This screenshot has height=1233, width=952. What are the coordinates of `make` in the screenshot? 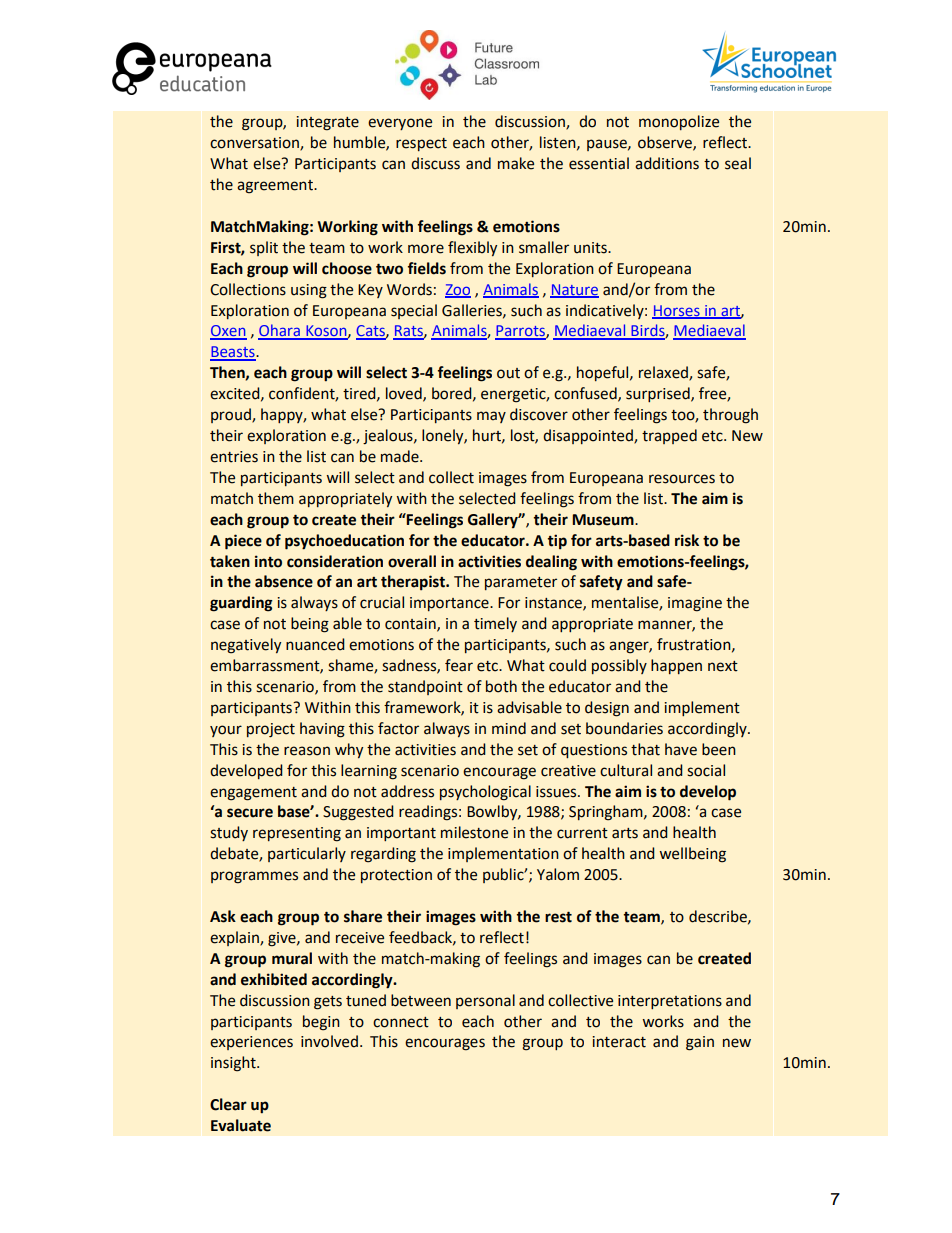 It's located at (516, 163).
